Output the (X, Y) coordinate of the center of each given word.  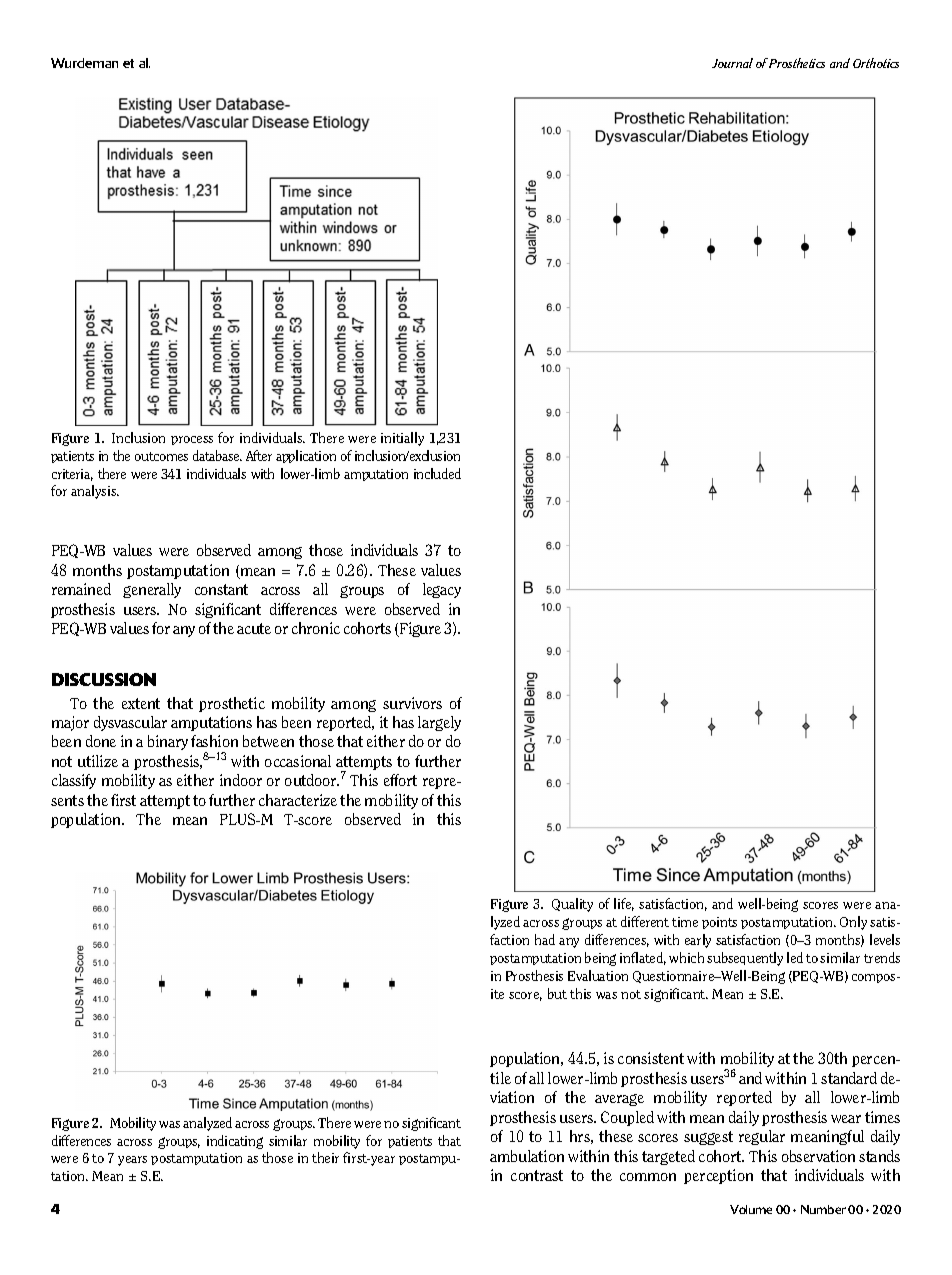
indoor (241, 780)
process (192, 440)
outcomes (161, 456)
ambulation (527, 1156)
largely (439, 723)
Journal (732, 63)
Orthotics (876, 63)
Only (853, 923)
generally (152, 590)
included (437, 473)
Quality (572, 905)
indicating (235, 1142)
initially (402, 439)
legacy (442, 590)
